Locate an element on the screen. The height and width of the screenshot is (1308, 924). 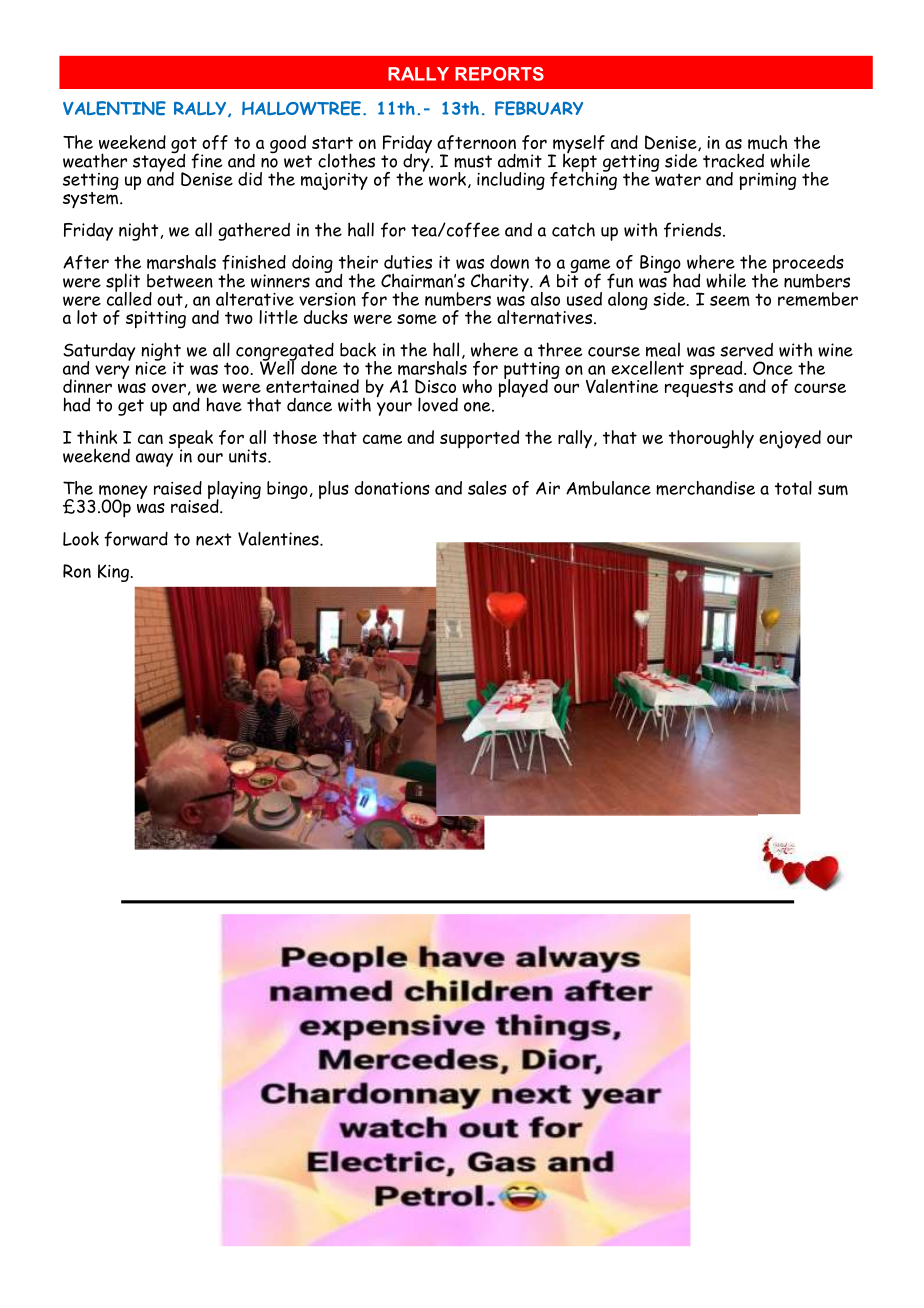
much is located at coordinates (767, 142).
